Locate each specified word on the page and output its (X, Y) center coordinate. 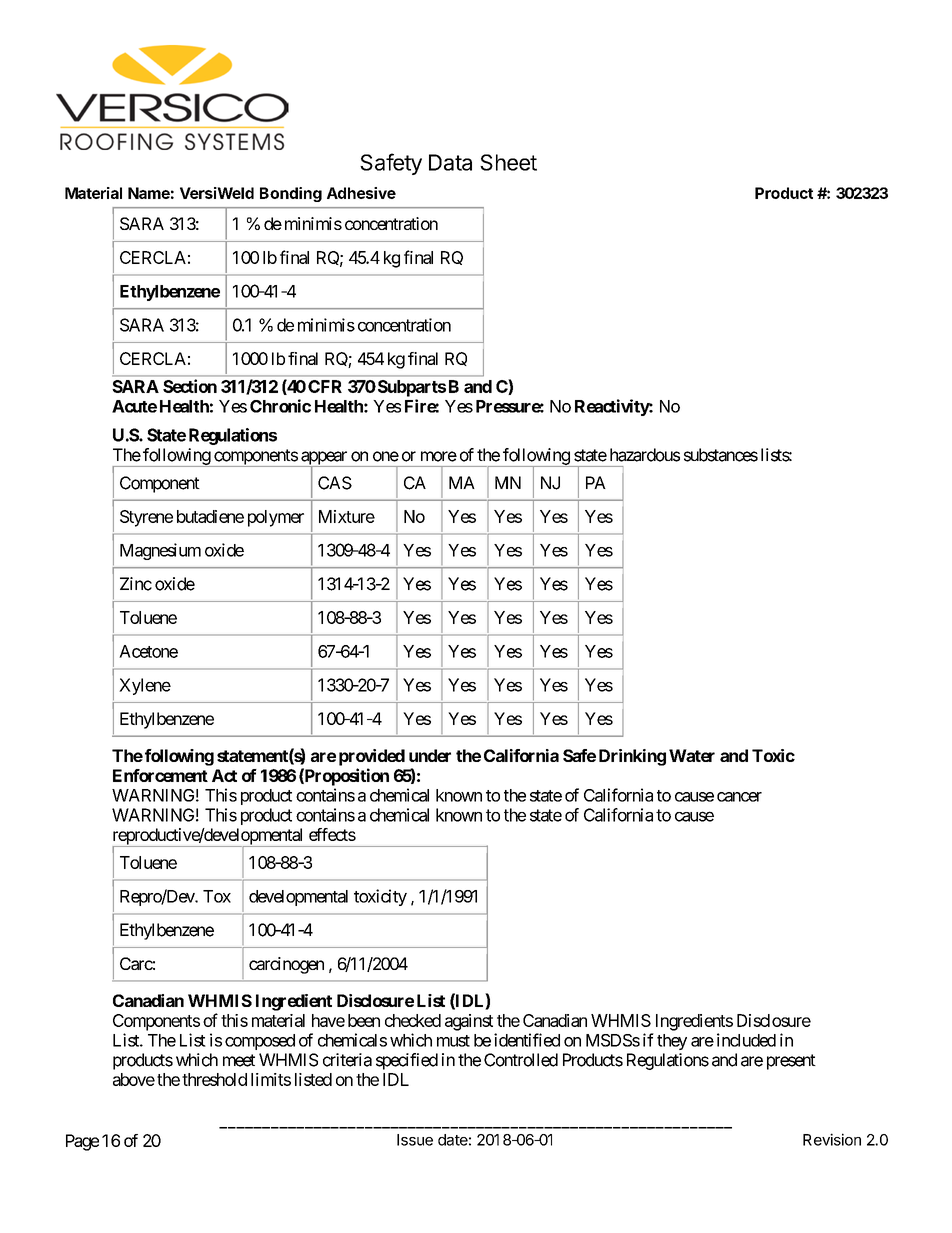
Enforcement (160, 775)
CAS (335, 483)
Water (692, 755)
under (430, 755)
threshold (214, 1079)
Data (450, 162)
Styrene (146, 518)
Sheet (508, 162)
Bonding (291, 194)
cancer (739, 797)
